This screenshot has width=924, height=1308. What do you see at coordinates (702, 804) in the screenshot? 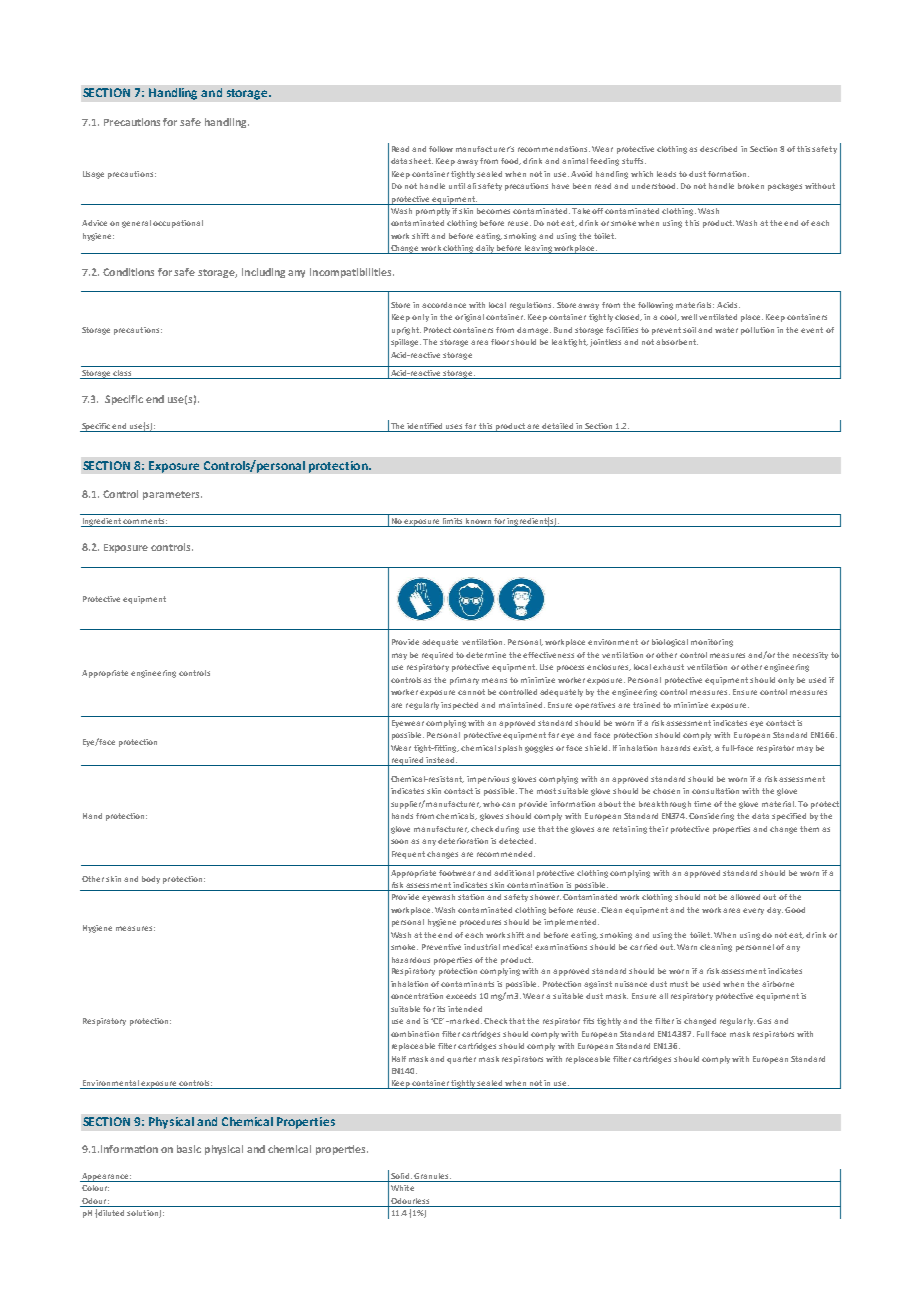
I see `time` at bounding box center [702, 804].
